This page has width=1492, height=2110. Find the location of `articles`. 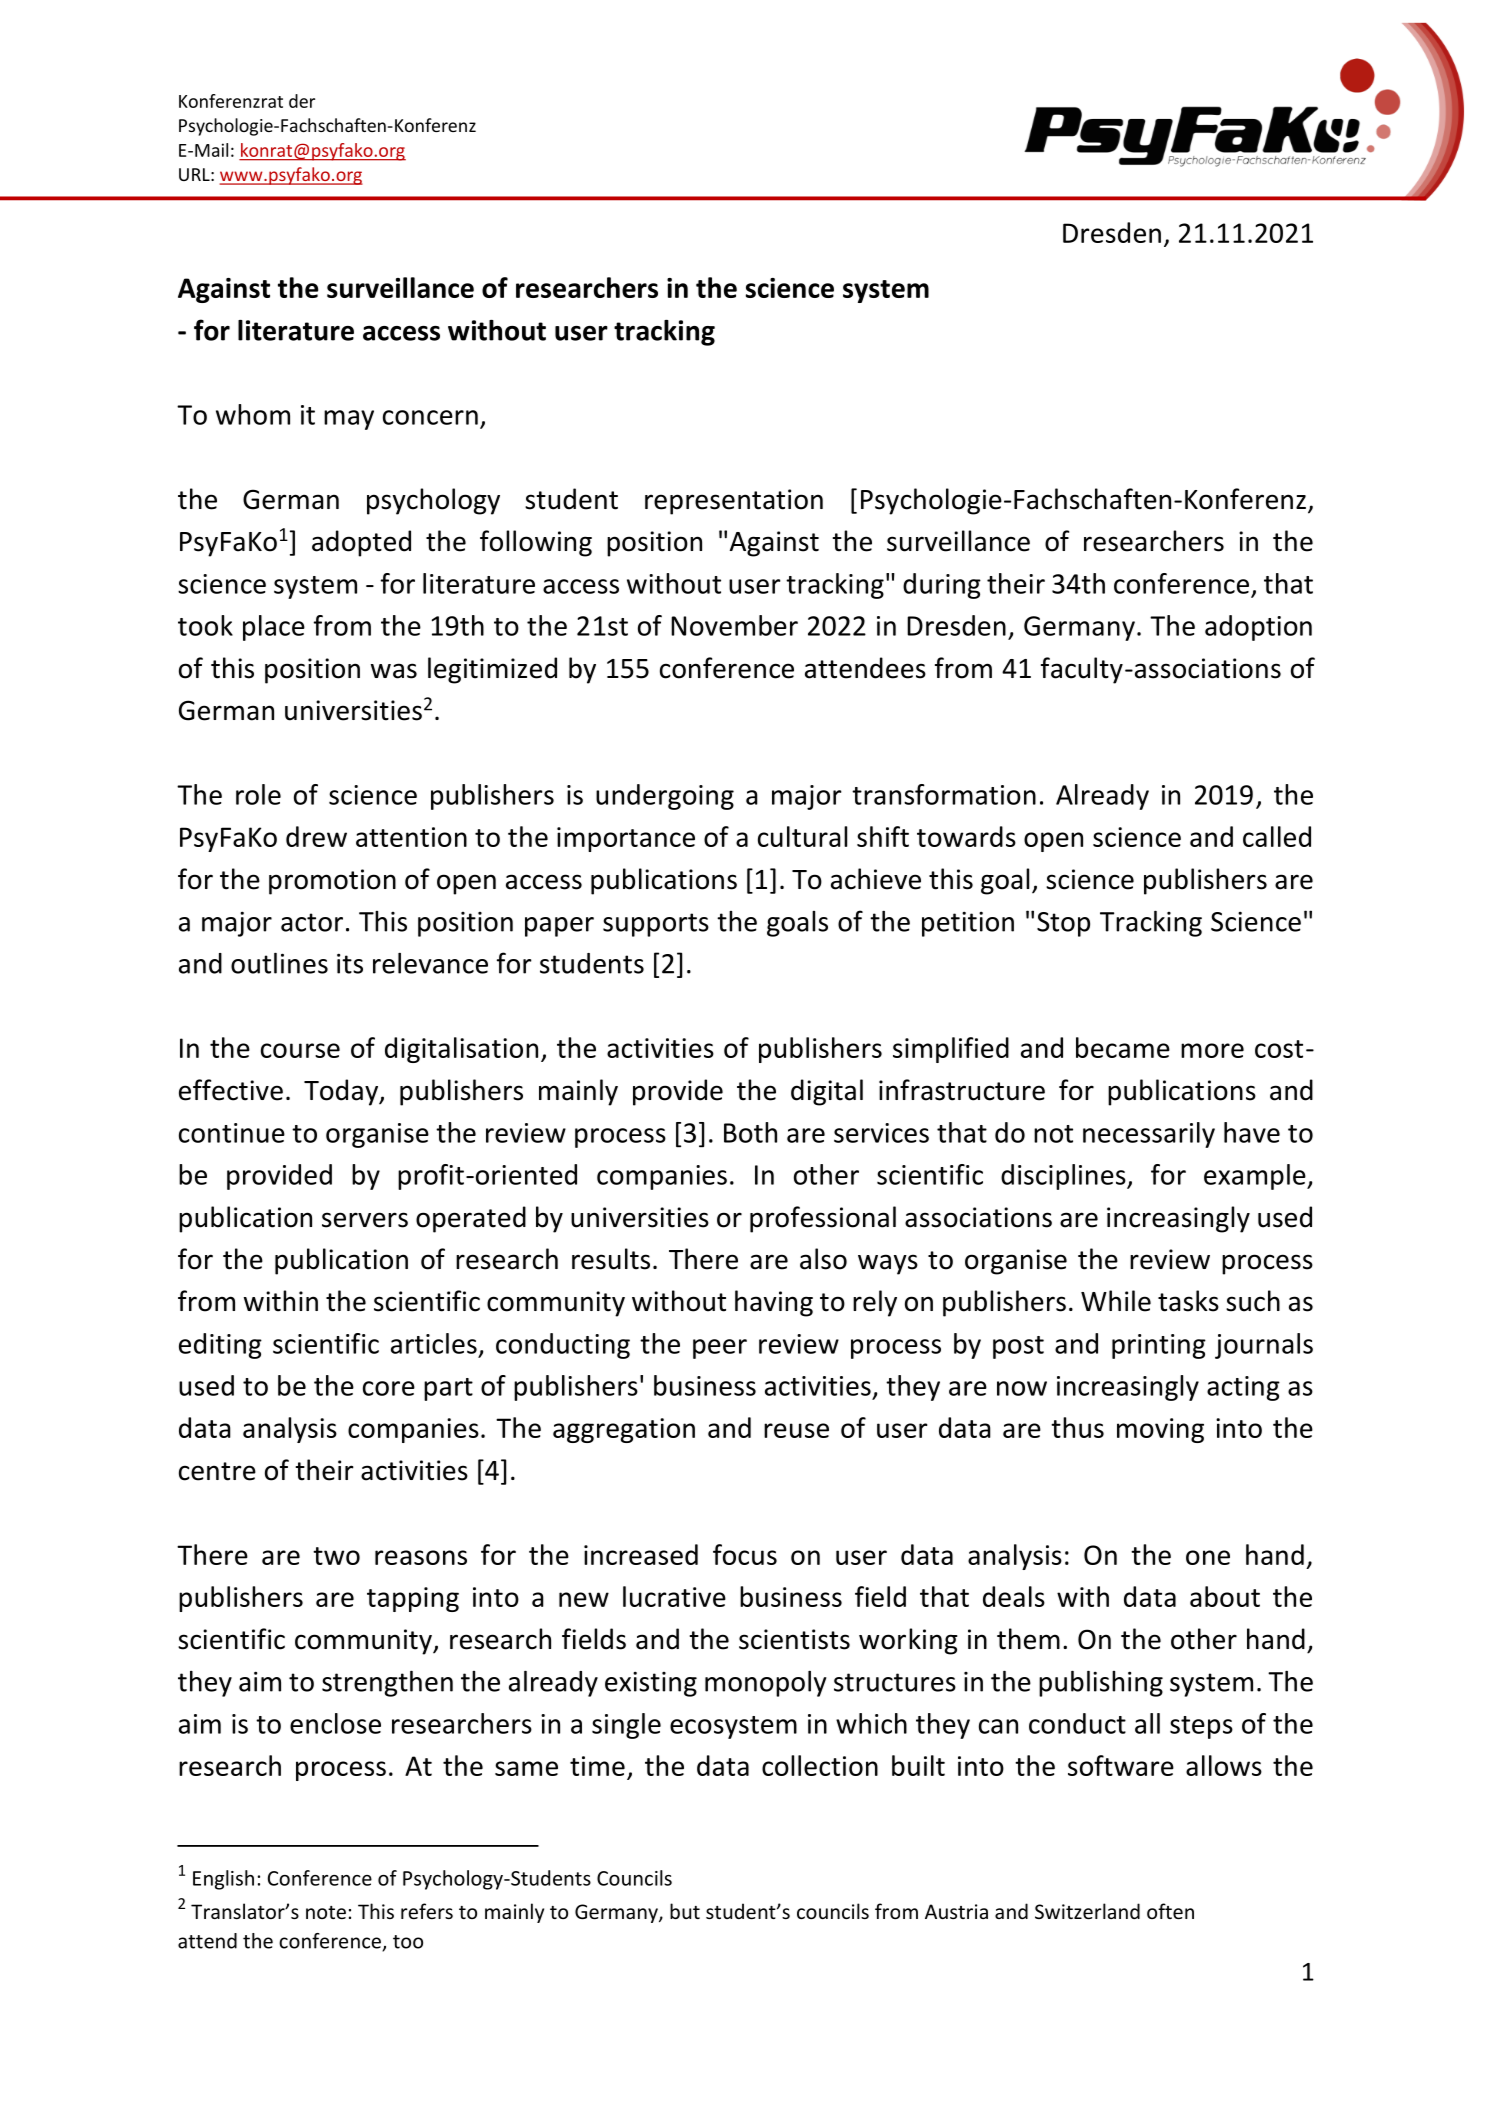

articles is located at coordinates (434, 1343).
